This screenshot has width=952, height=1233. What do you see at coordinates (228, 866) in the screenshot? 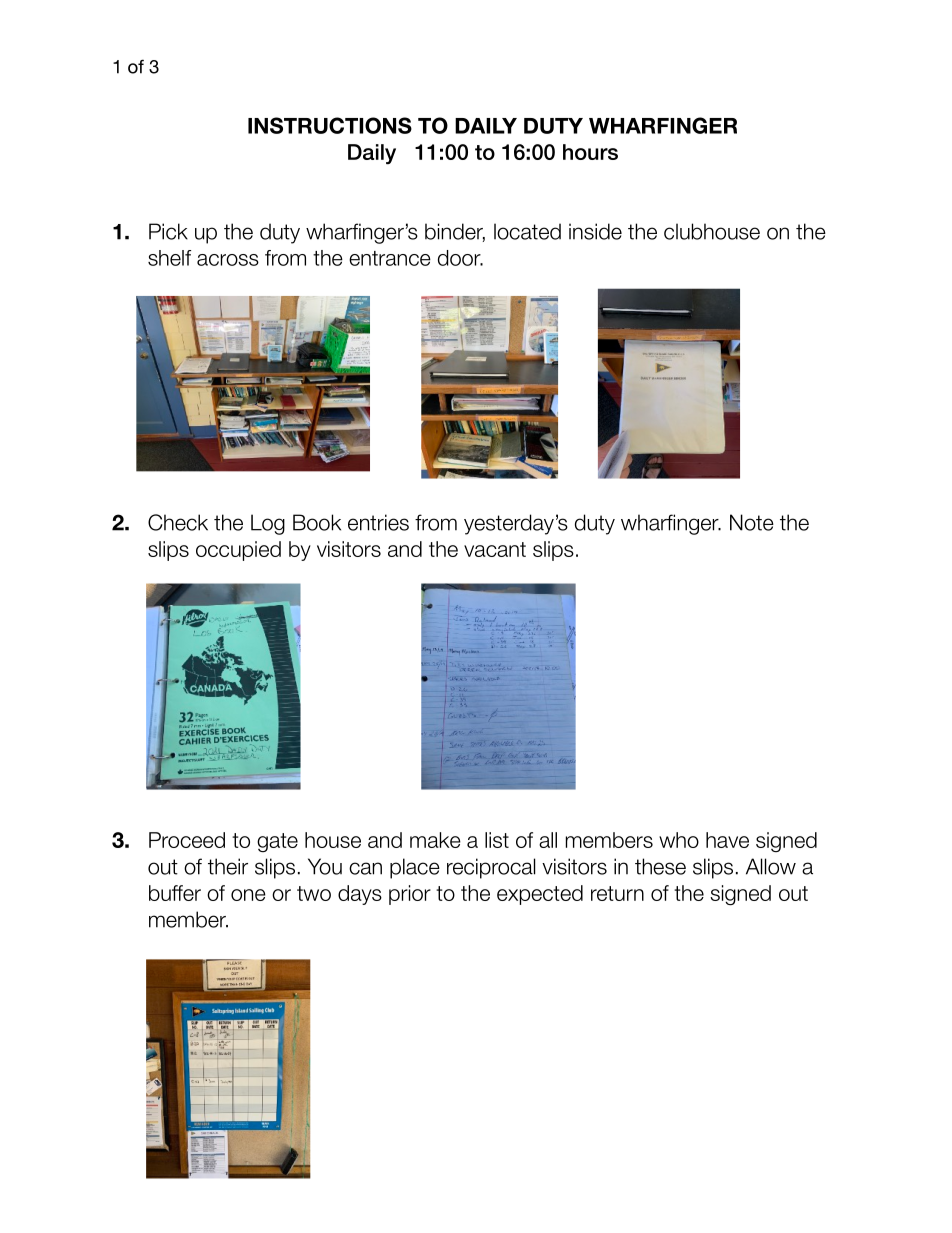
I see `their` at bounding box center [228, 866].
